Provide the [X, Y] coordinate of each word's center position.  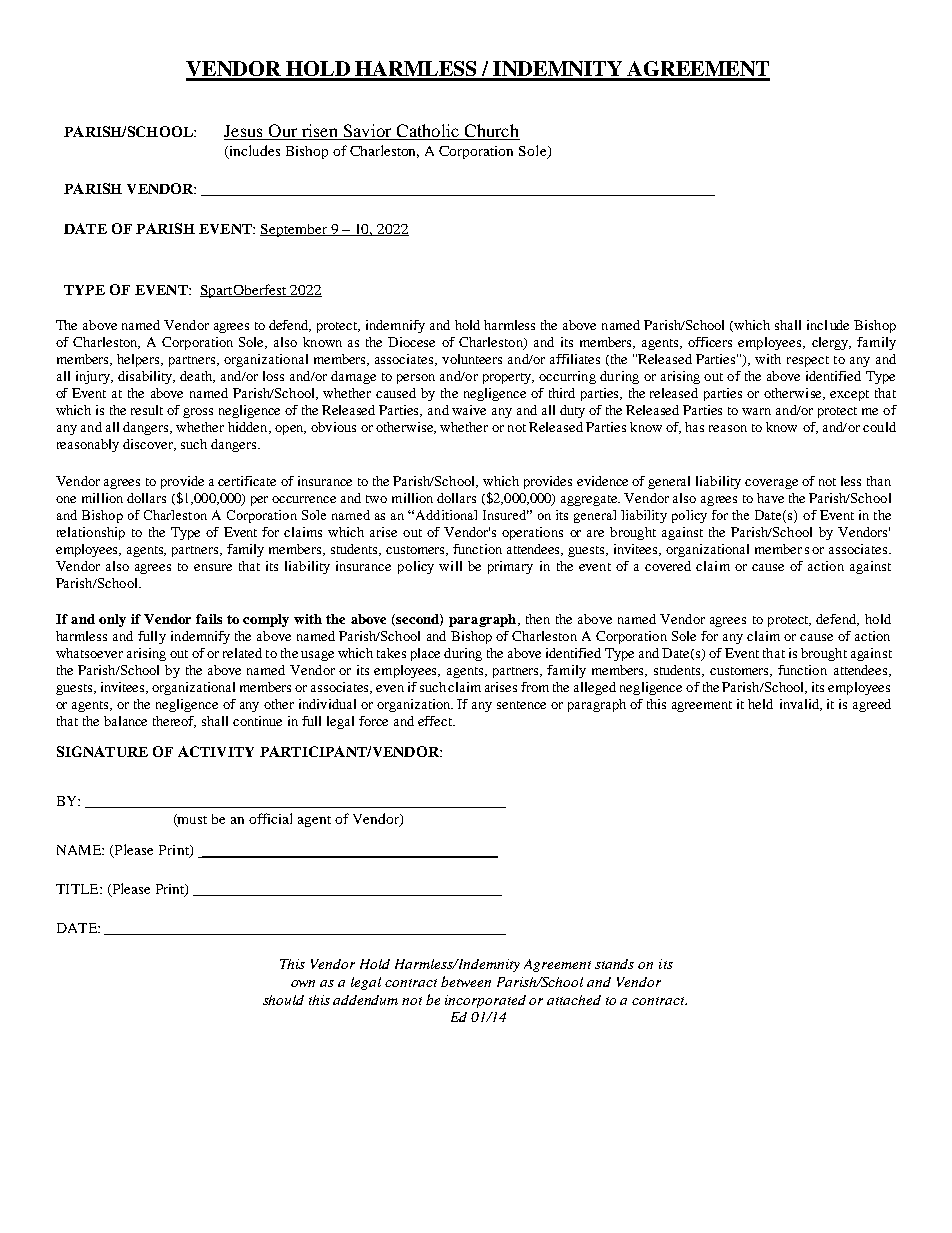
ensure [213, 567]
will [450, 566]
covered [668, 566]
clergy [831, 343]
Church [491, 132]
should [283, 1000]
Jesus [244, 132]
